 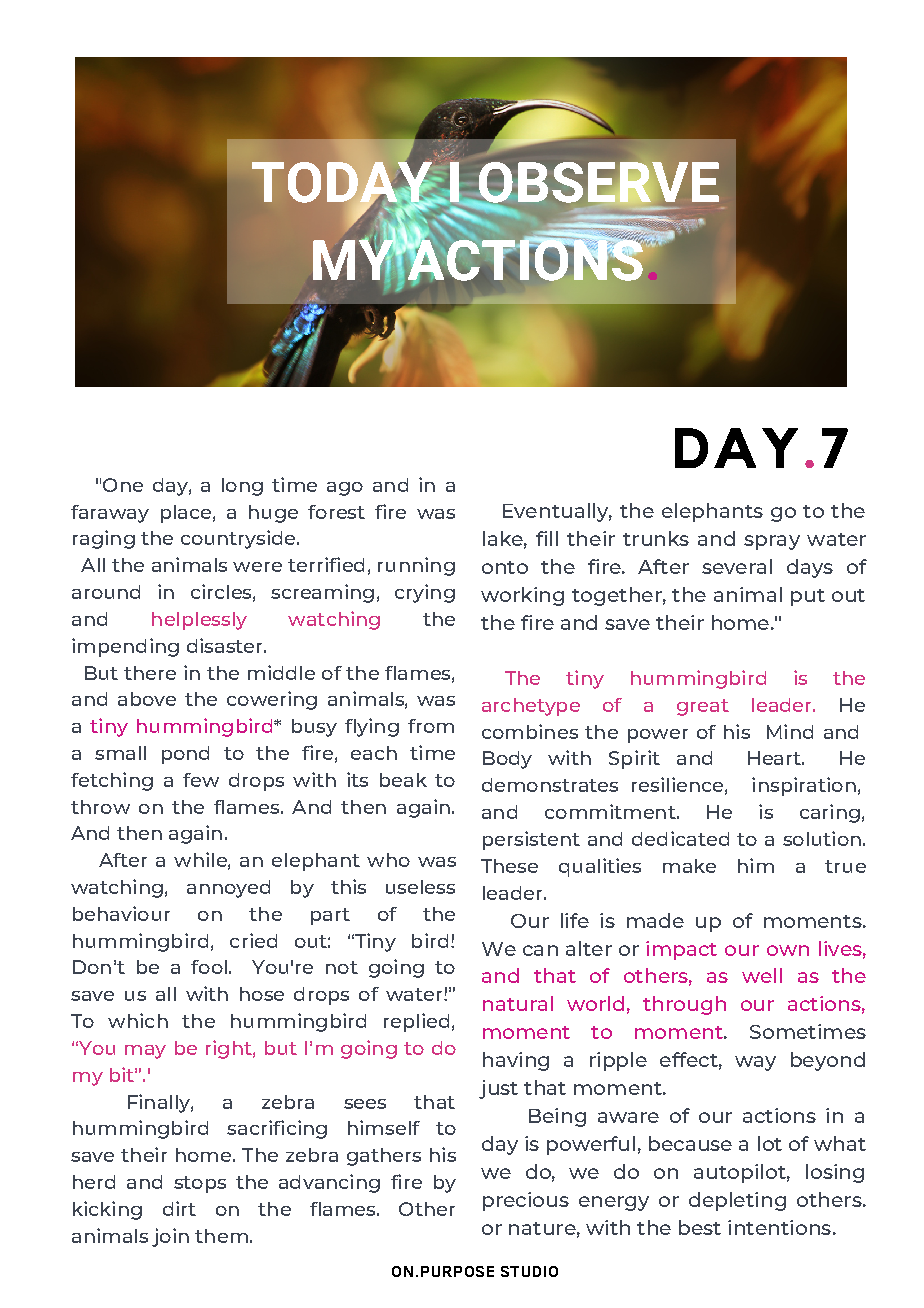 I want to click on fool, so click(x=209, y=967).
